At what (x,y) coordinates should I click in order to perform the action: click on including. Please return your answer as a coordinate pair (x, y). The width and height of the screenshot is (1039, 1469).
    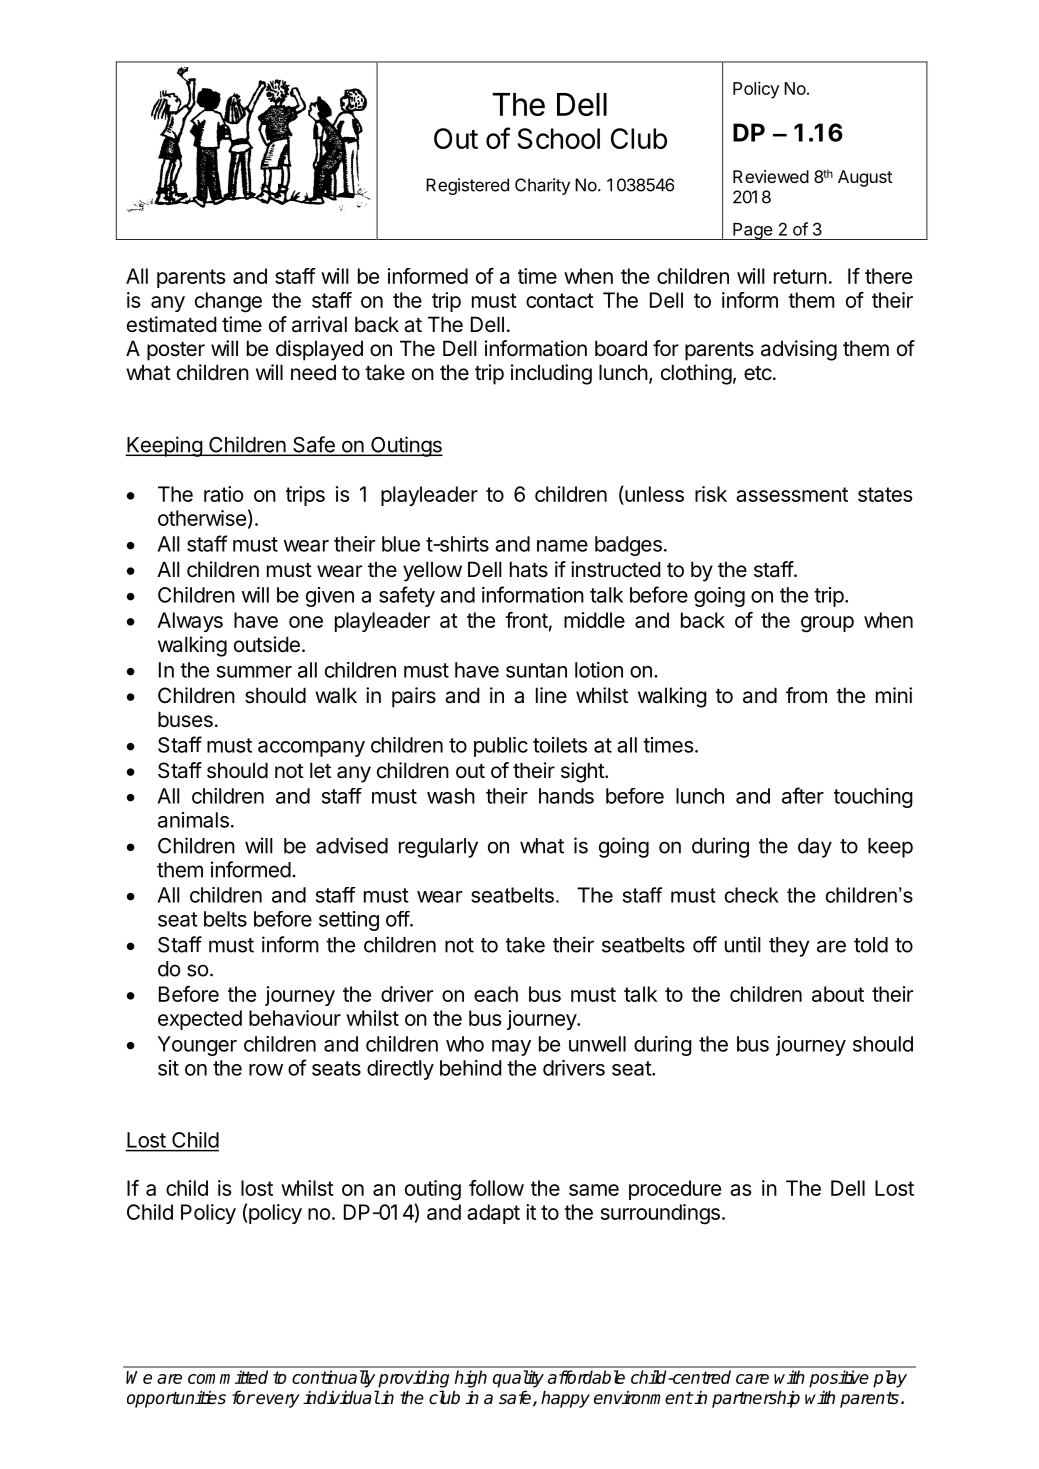
    Looking at the image, I should click on (551, 374).
